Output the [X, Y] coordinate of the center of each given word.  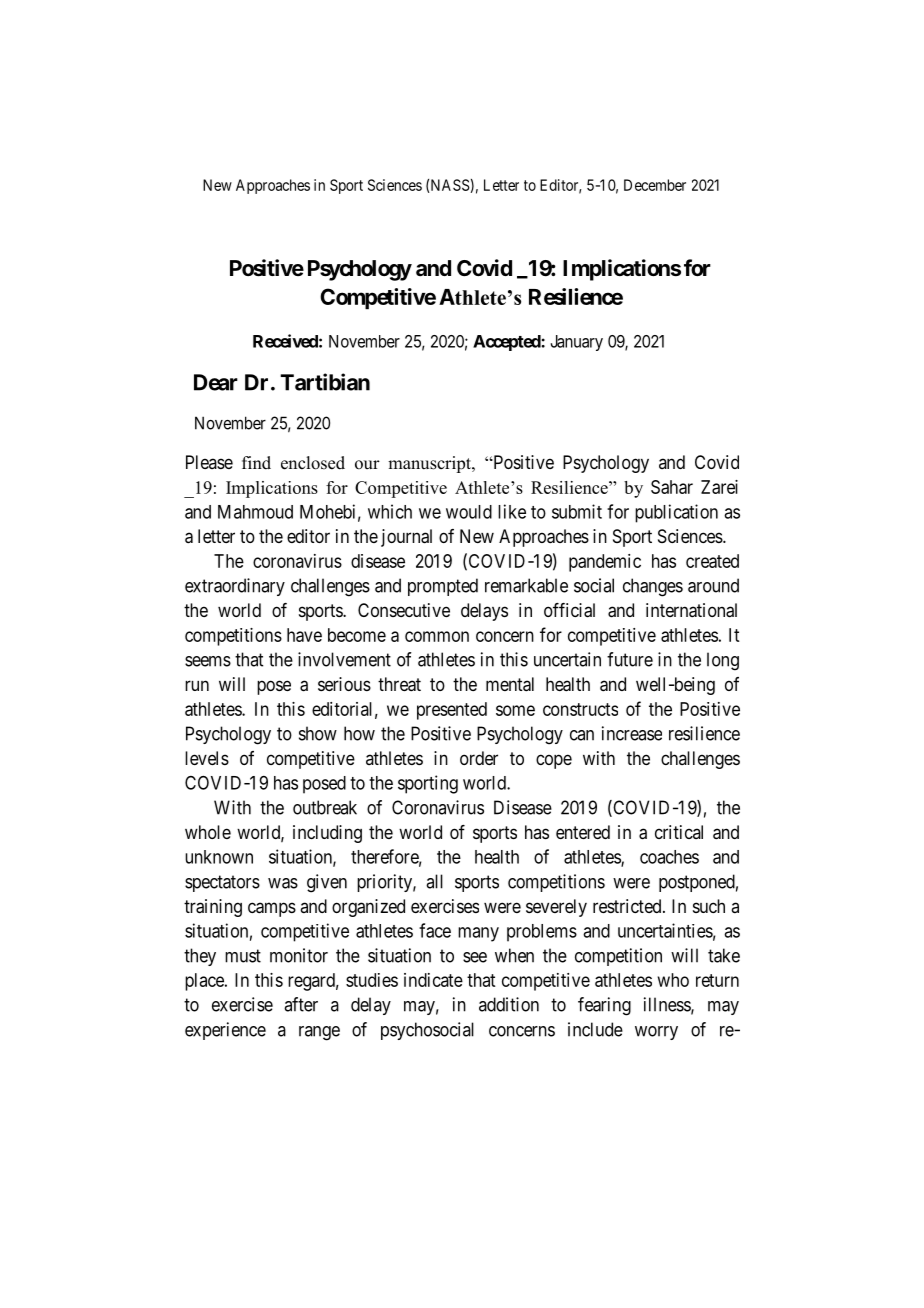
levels [207, 758]
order [479, 758]
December [655, 185]
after [301, 1004]
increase [632, 733]
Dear [216, 382]
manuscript [430, 464]
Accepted [507, 343]
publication [676, 513]
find [256, 463]
